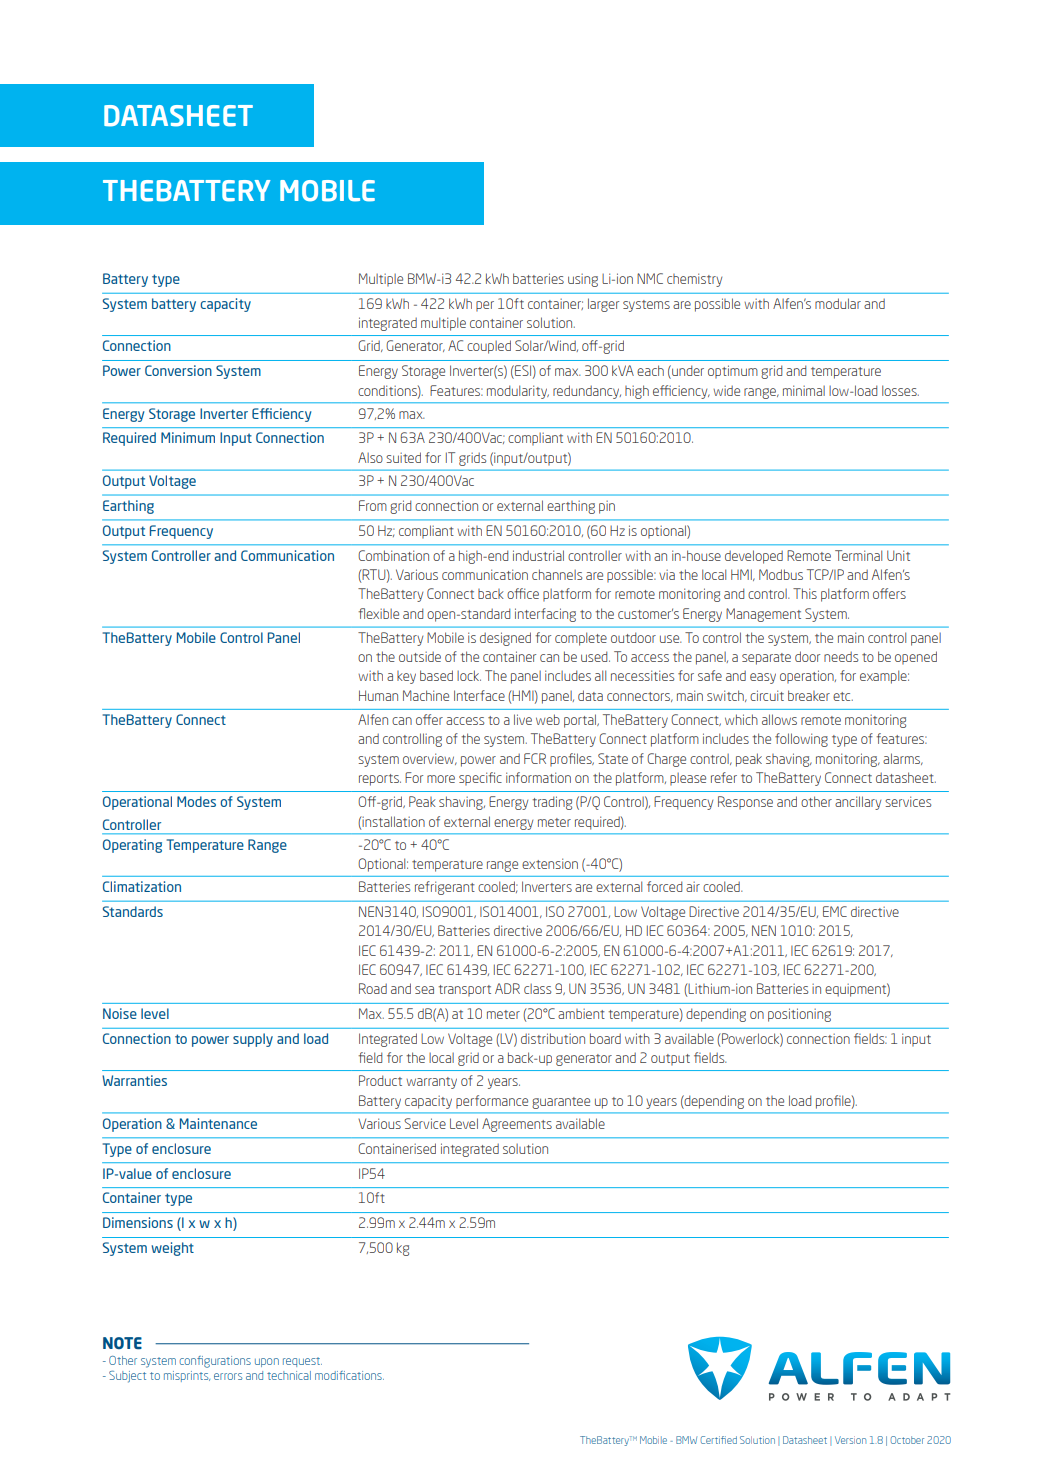 The width and height of the page is (1046, 1480). What do you see at coordinates (378, 695) in the page?
I see `Human` at bounding box center [378, 695].
